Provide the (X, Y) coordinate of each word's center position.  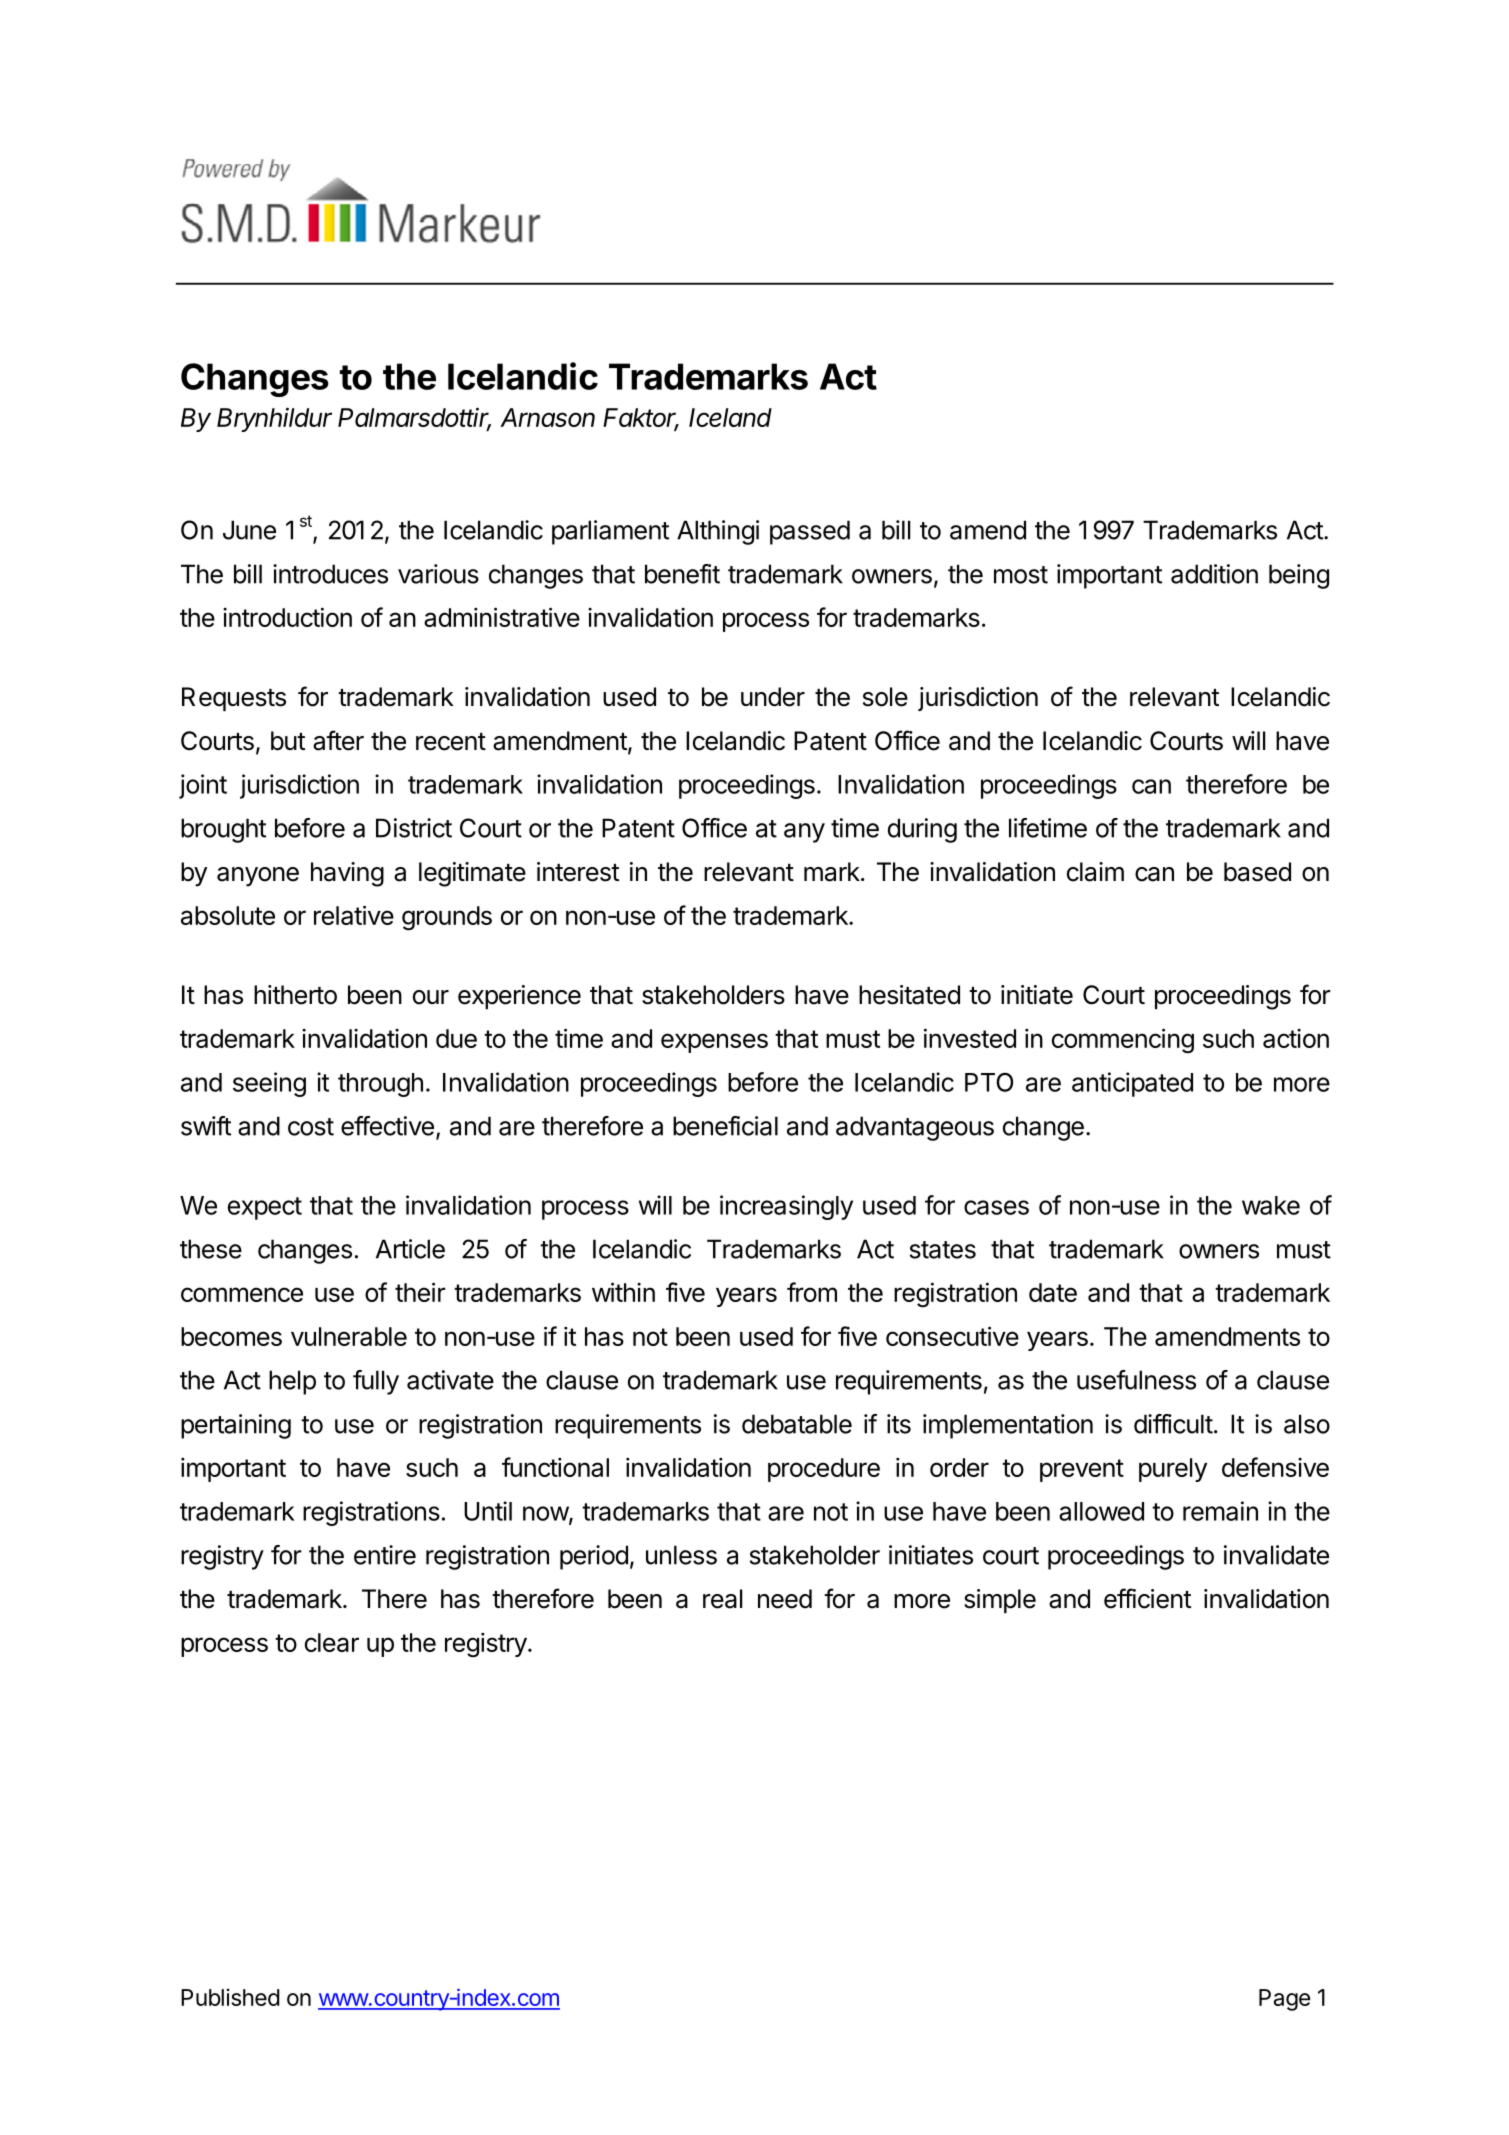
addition (1214, 574)
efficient (1147, 1598)
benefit (682, 574)
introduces (330, 574)
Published (230, 1997)
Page (1284, 2000)
